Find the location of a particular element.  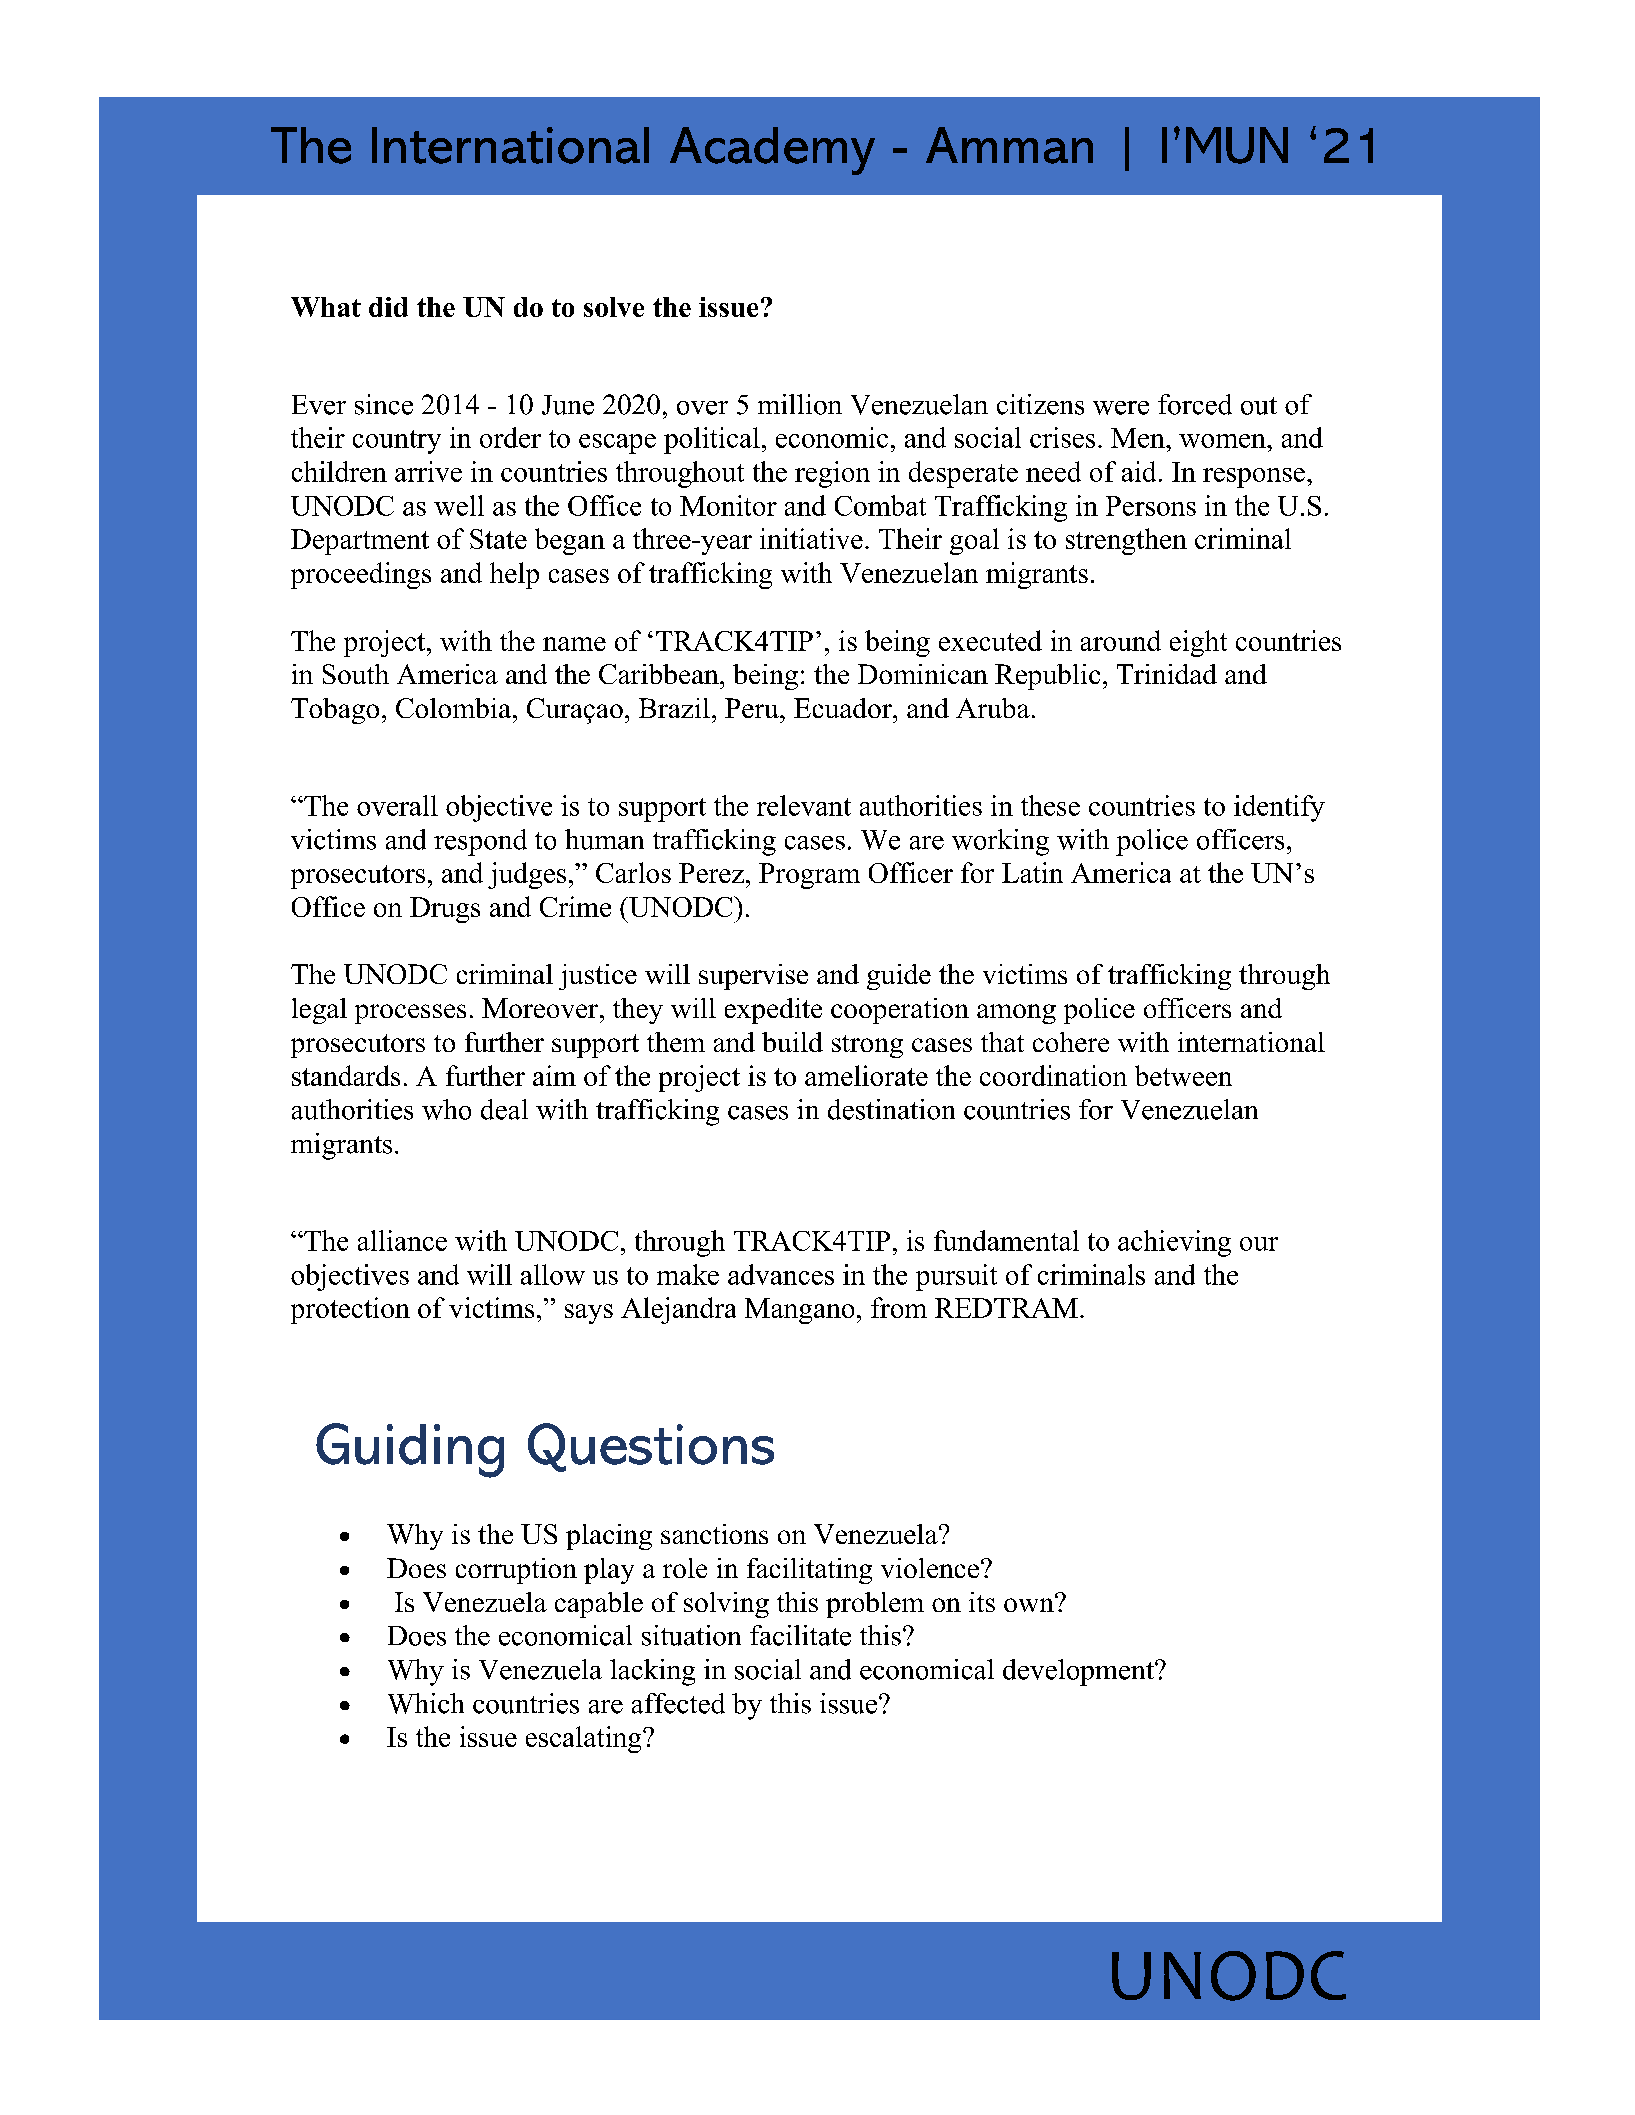

Which is located at coordinates (426, 1703).
